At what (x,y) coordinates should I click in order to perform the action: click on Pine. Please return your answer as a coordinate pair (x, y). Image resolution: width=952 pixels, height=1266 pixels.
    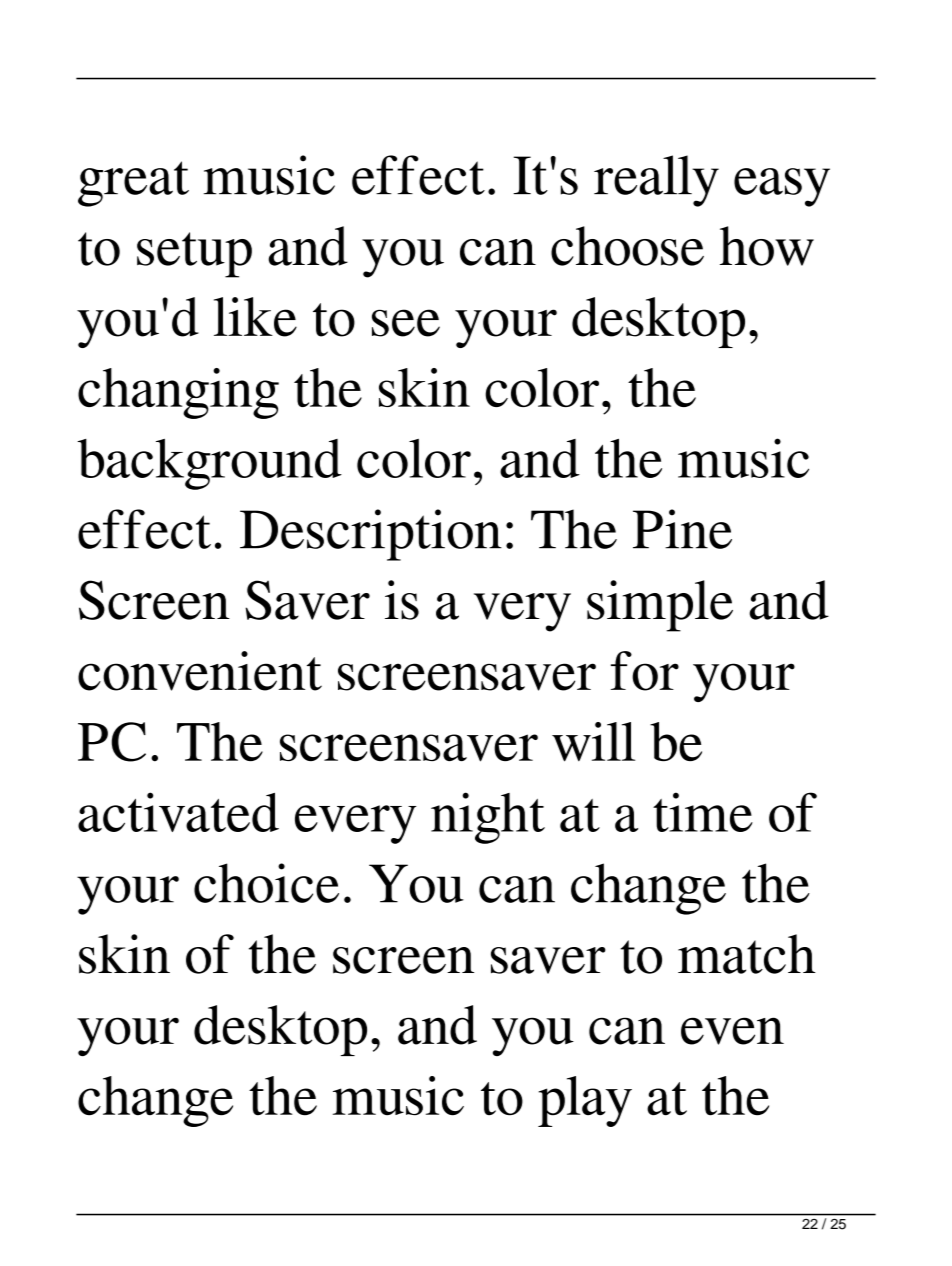
    Looking at the image, I should click on (682, 529).
